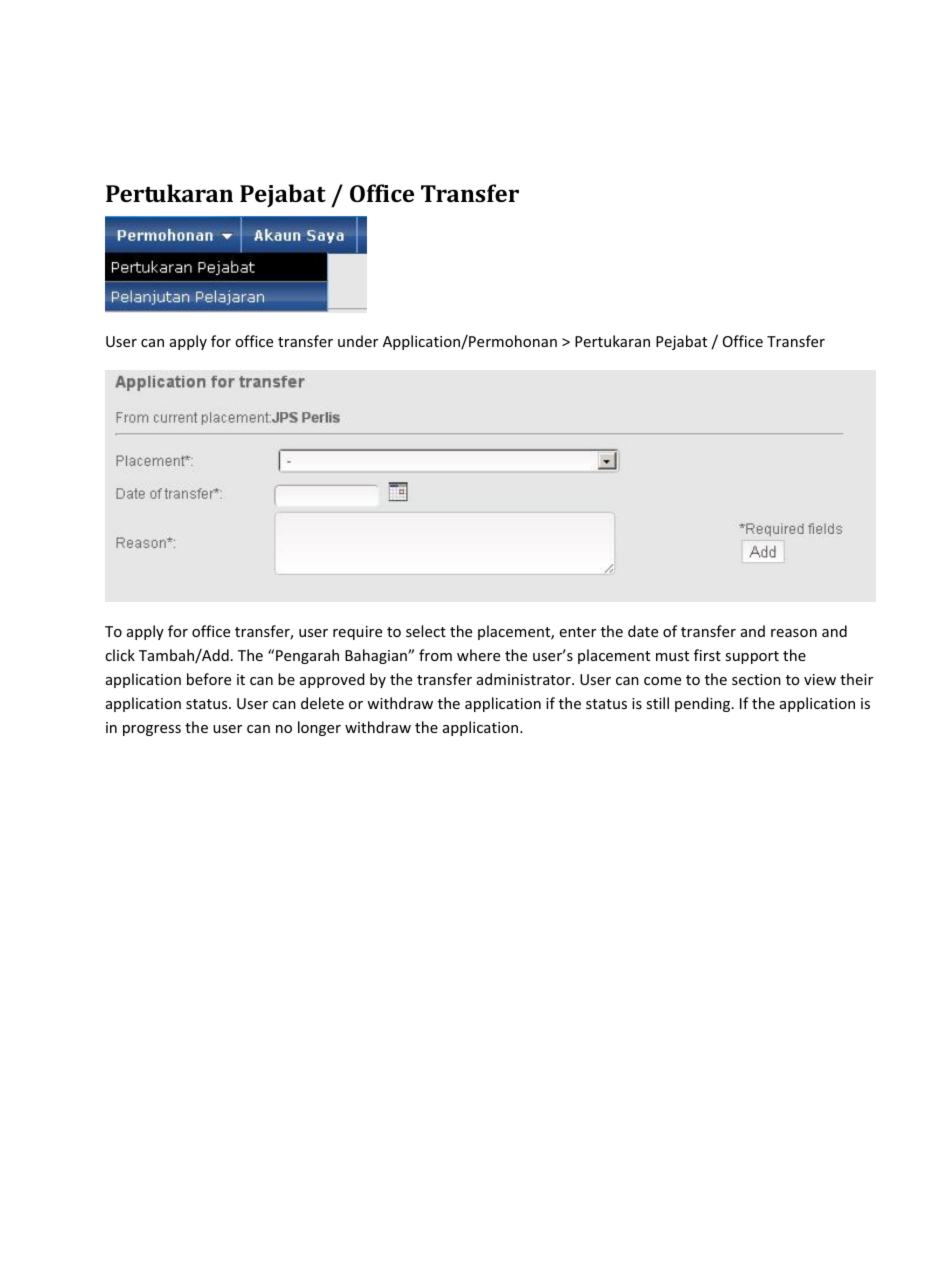  Describe the element at coordinates (358, 341) in the document. I see `under` at that location.
